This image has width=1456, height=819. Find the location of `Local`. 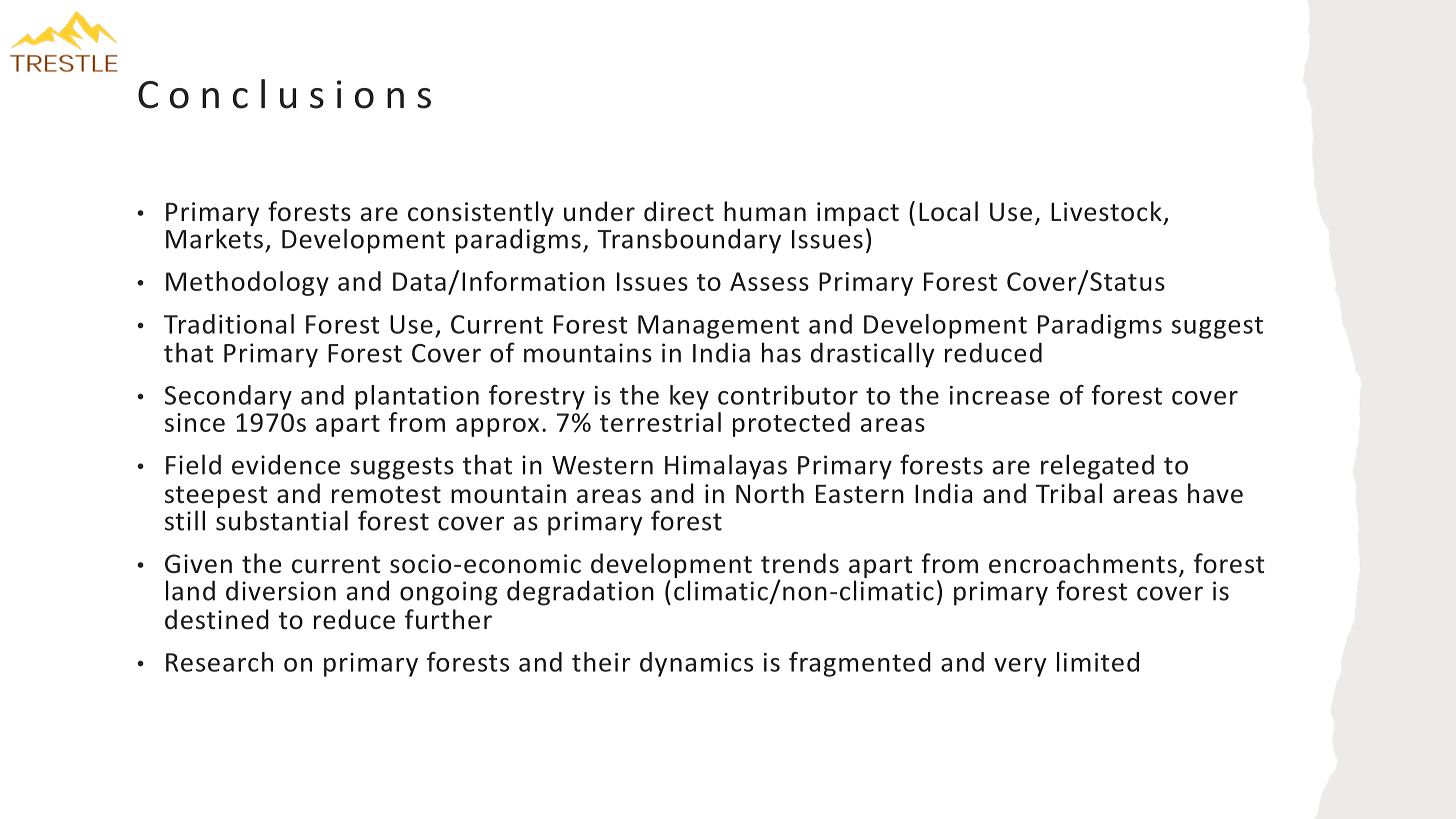

Local is located at coordinates (948, 211).
